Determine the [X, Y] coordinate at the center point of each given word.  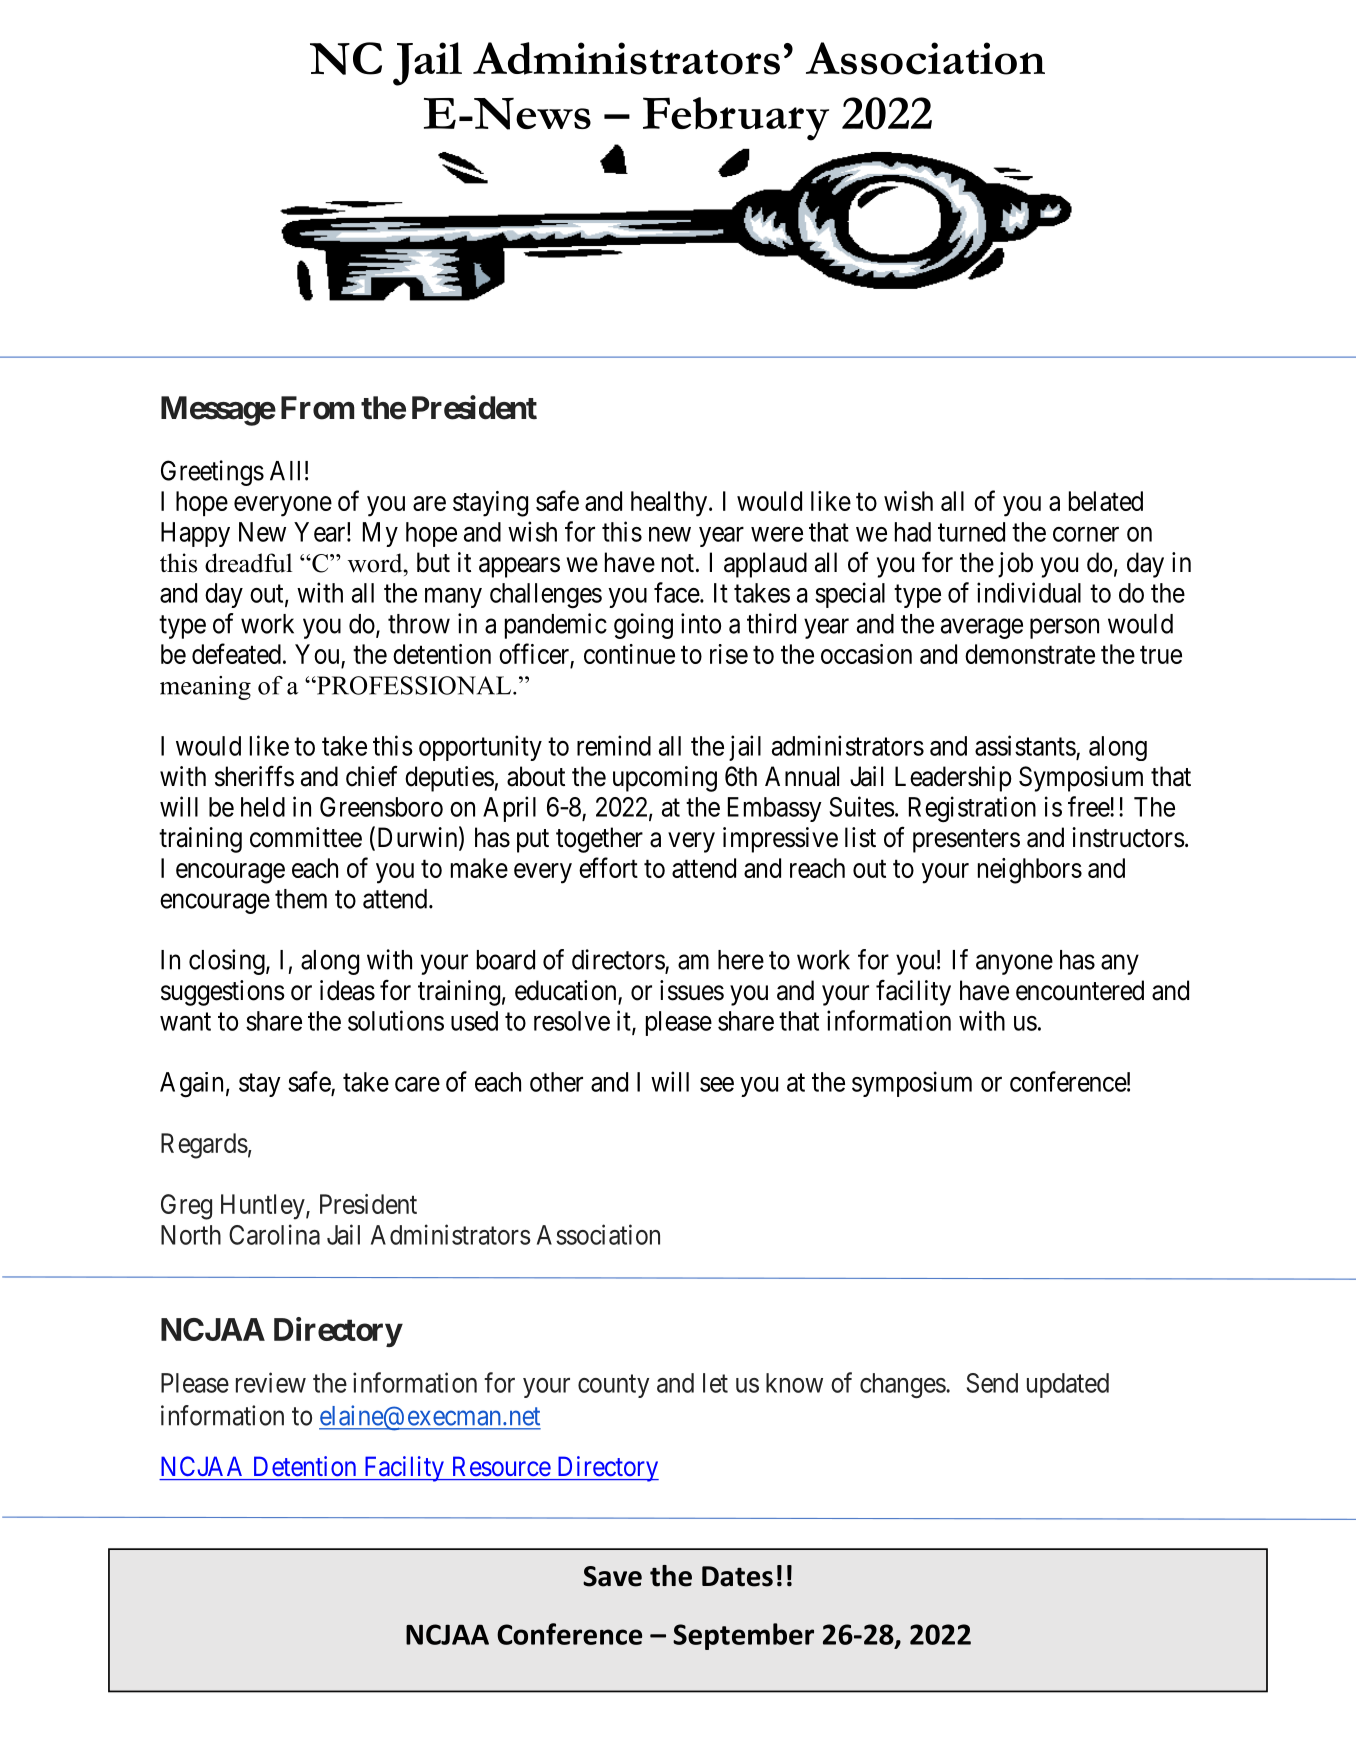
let [715, 1383]
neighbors [1030, 871]
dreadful [248, 563]
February [736, 119]
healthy [670, 504]
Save [612, 1576]
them [301, 899]
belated [1106, 501]
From [317, 408]
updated [1068, 1385]
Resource [502, 1466]
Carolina [274, 1234]
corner [1086, 534]
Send [992, 1383]
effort [608, 867]
